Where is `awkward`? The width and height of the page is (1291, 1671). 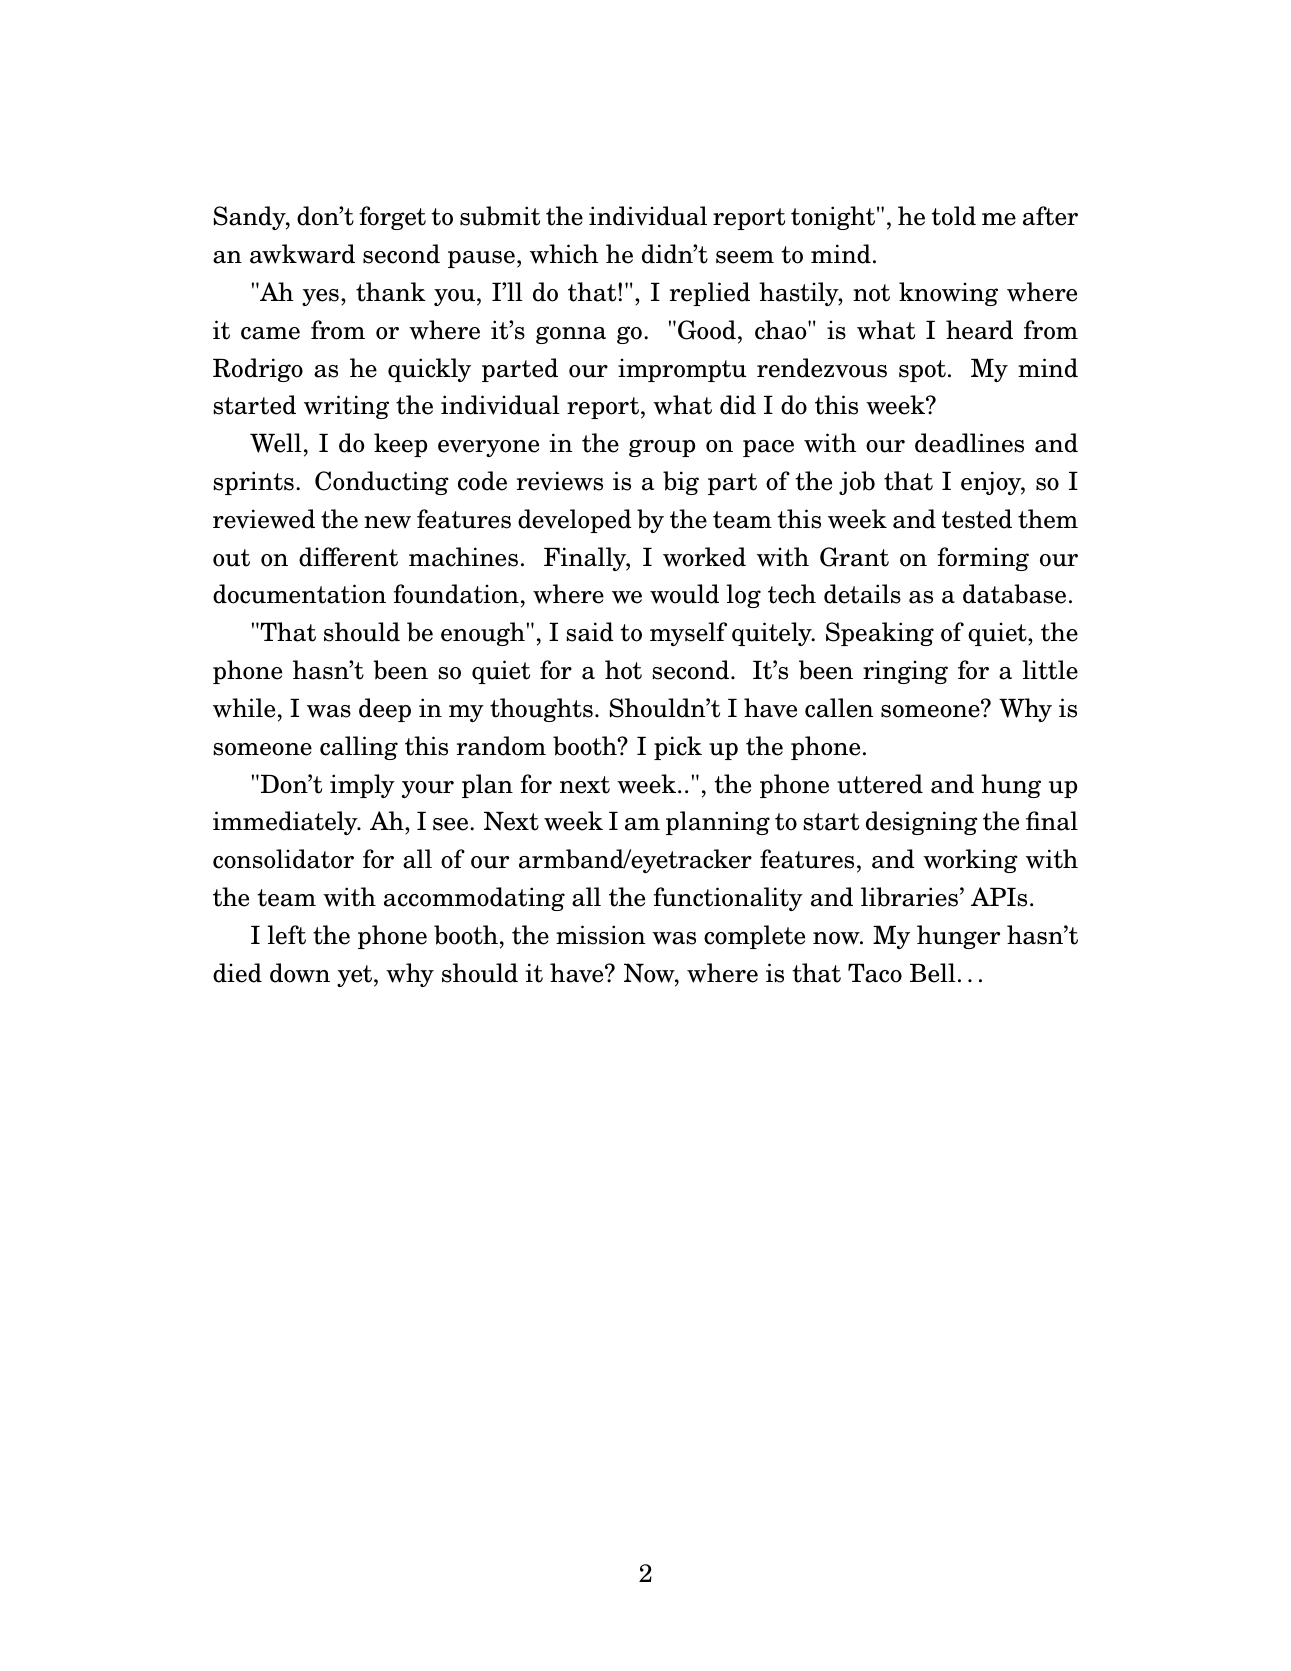
awkward is located at coordinates (302, 254).
